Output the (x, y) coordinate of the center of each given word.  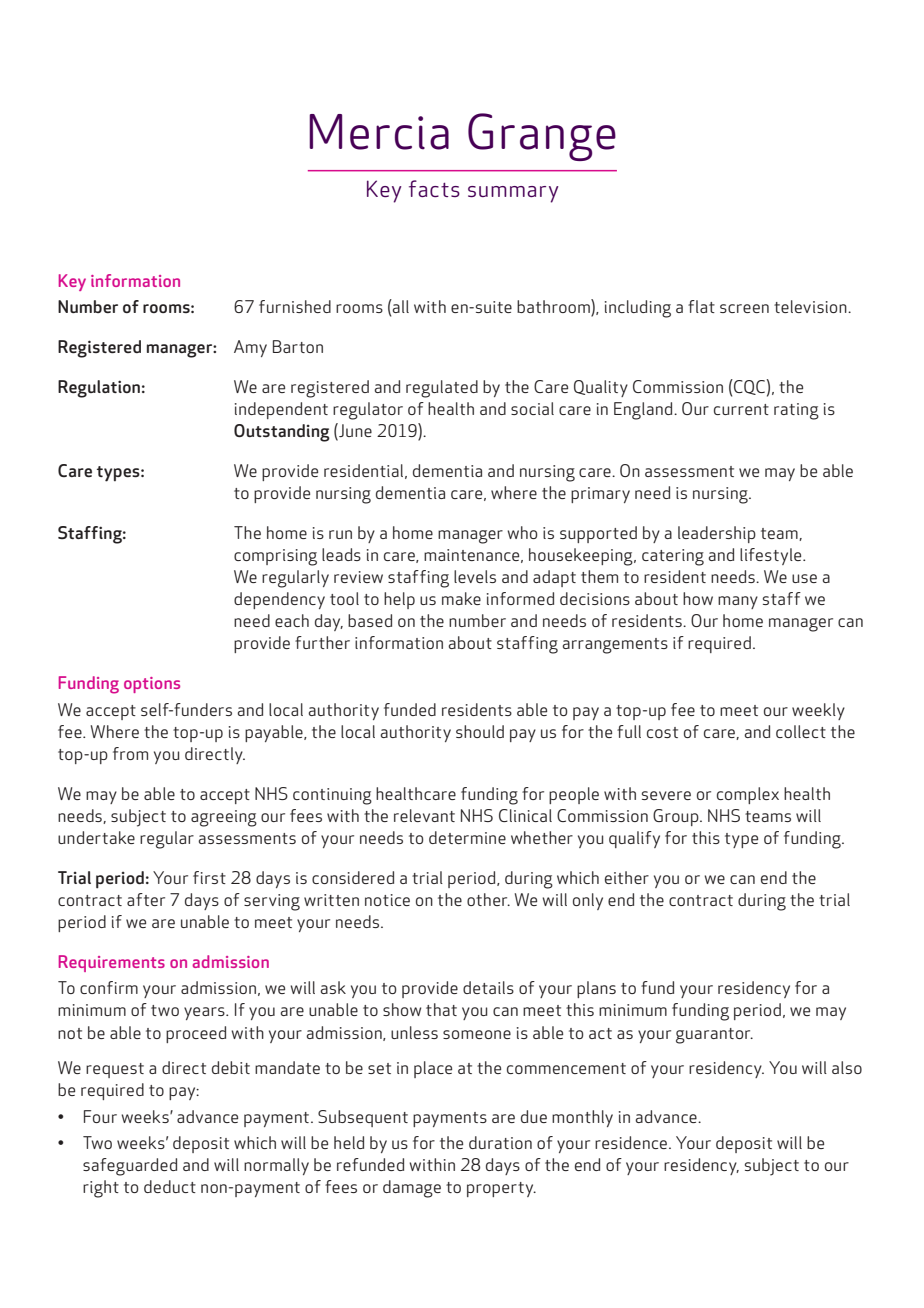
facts (434, 188)
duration (500, 1142)
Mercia (379, 132)
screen (744, 308)
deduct (170, 1186)
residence (632, 1142)
